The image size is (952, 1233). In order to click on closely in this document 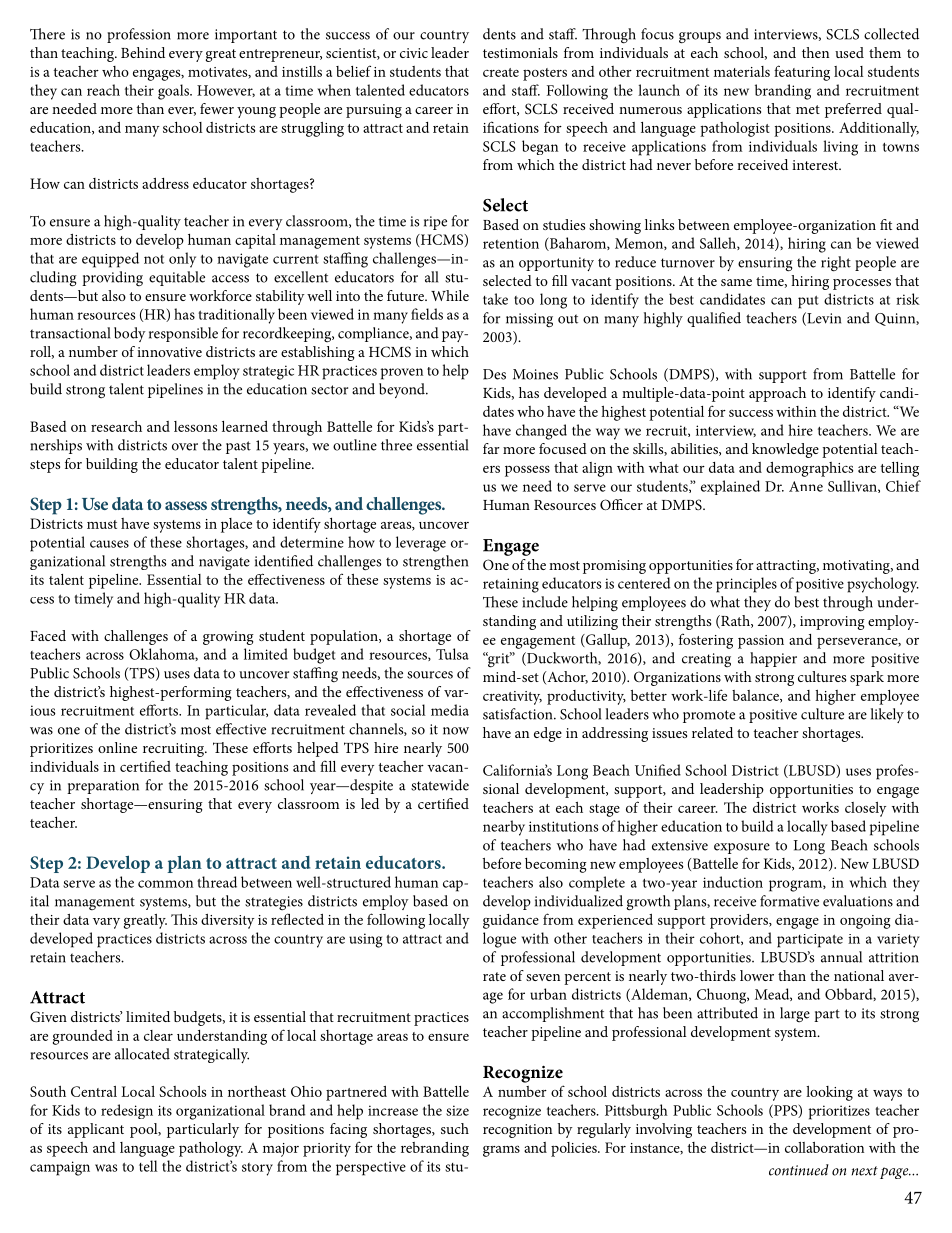, I will do `click(865, 809)`.
